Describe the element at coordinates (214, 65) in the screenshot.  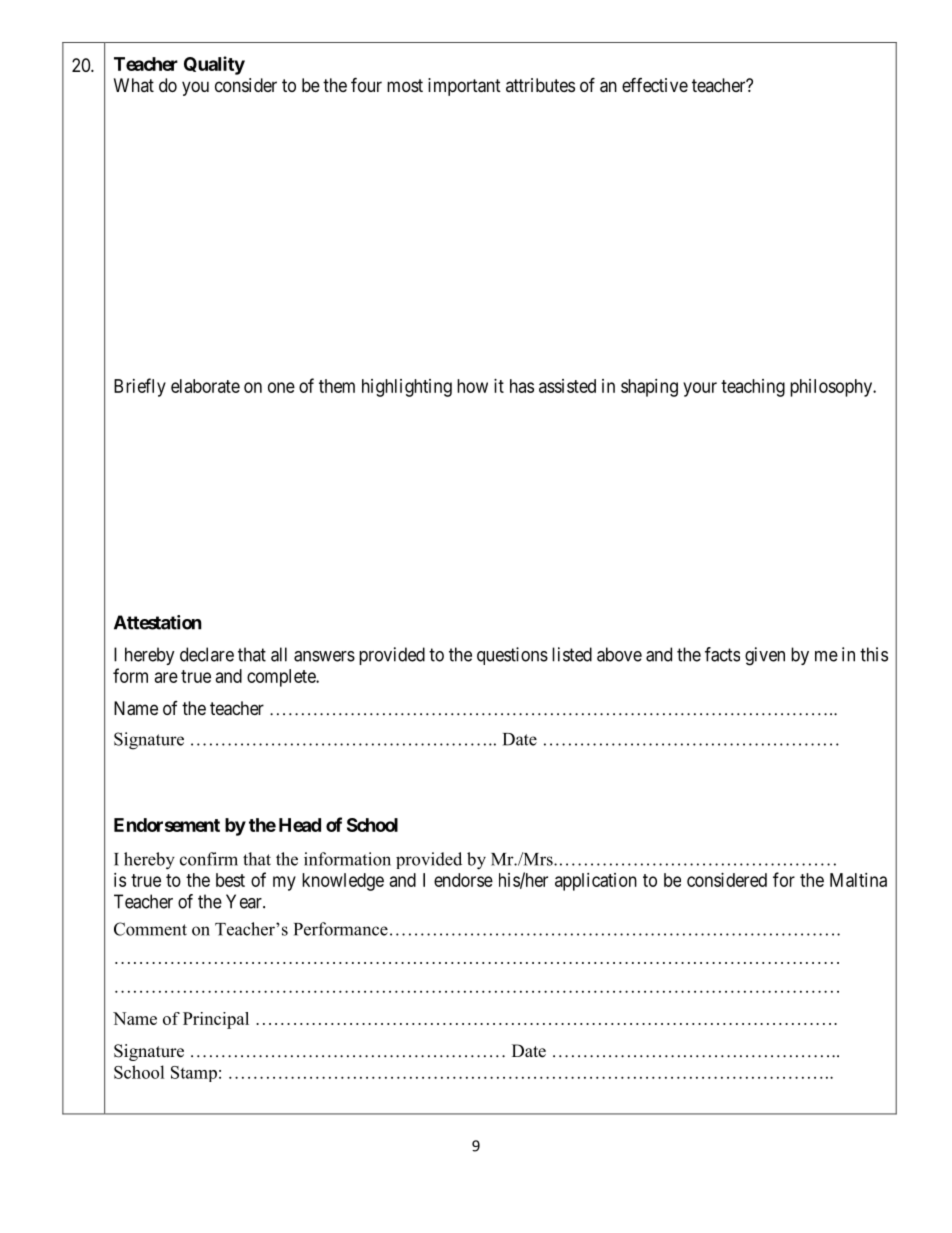
I see `Quality` at that location.
